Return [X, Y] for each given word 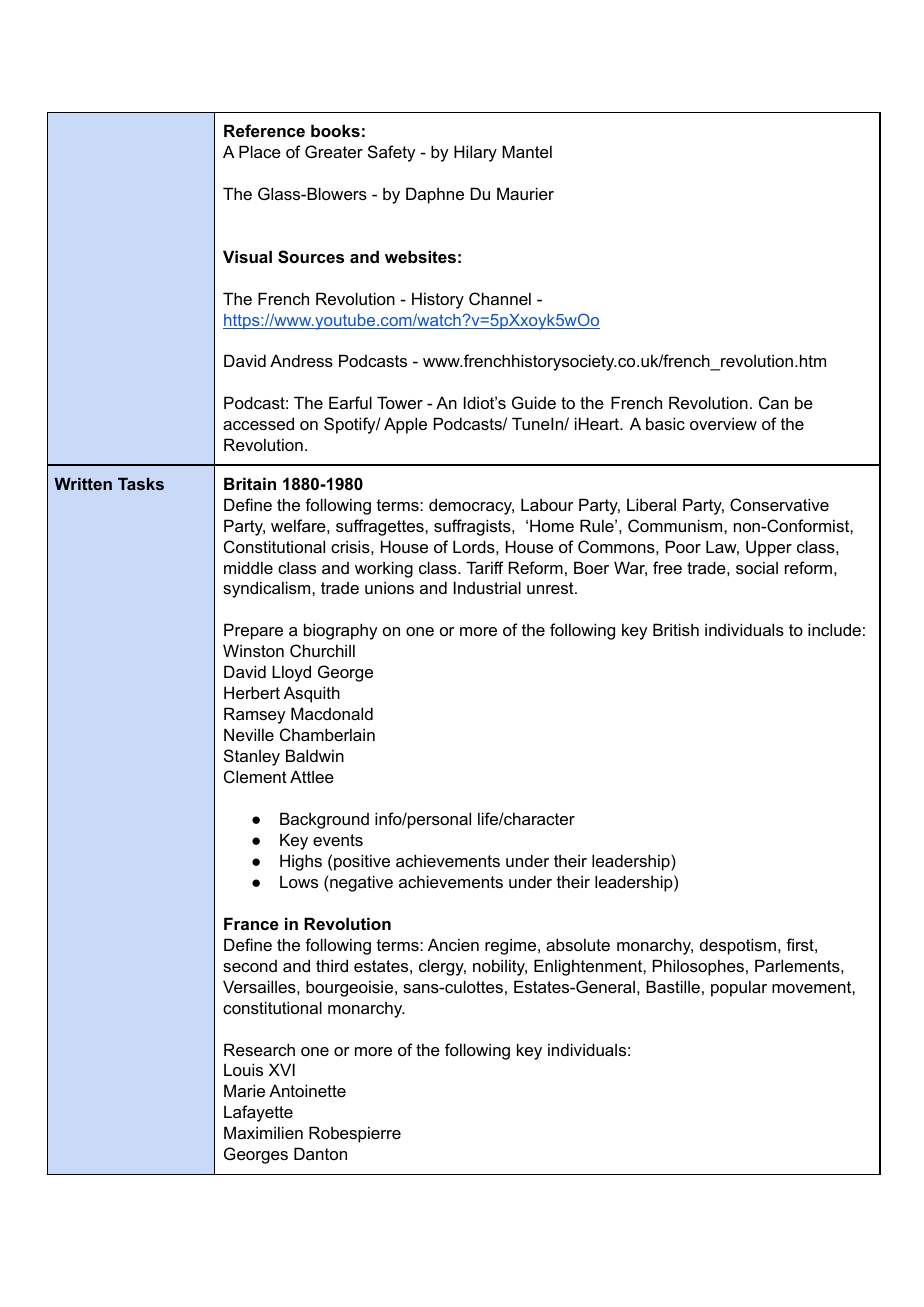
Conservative [779, 504]
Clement [255, 776]
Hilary [475, 153]
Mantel [527, 151]
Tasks [141, 483]
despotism [738, 946]
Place [260, 151]
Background [324, 820]
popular [739, 988]
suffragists [473, 527]
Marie [244, 1090]
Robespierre [355, 1134]
